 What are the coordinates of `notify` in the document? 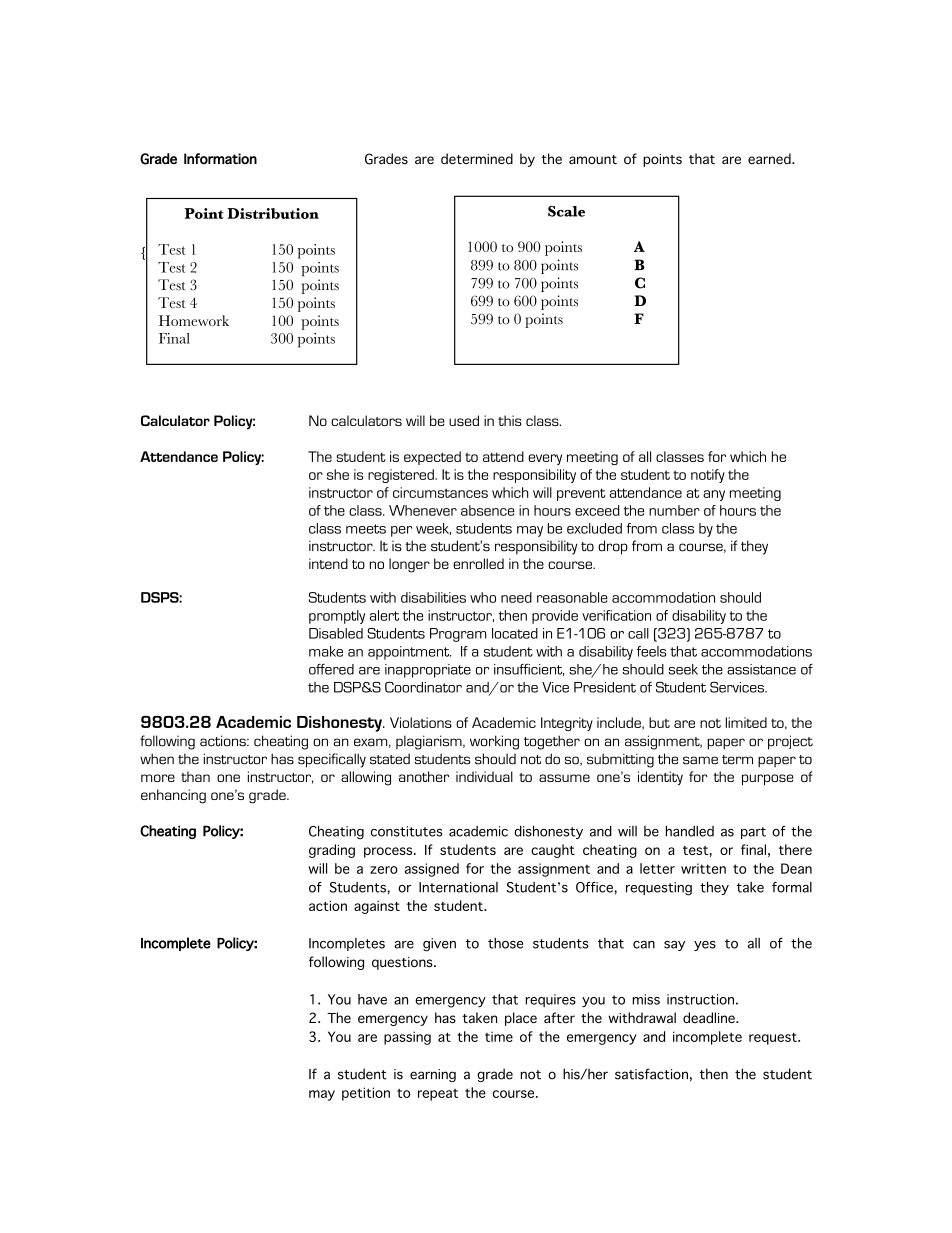 It's located at (708, 476).
